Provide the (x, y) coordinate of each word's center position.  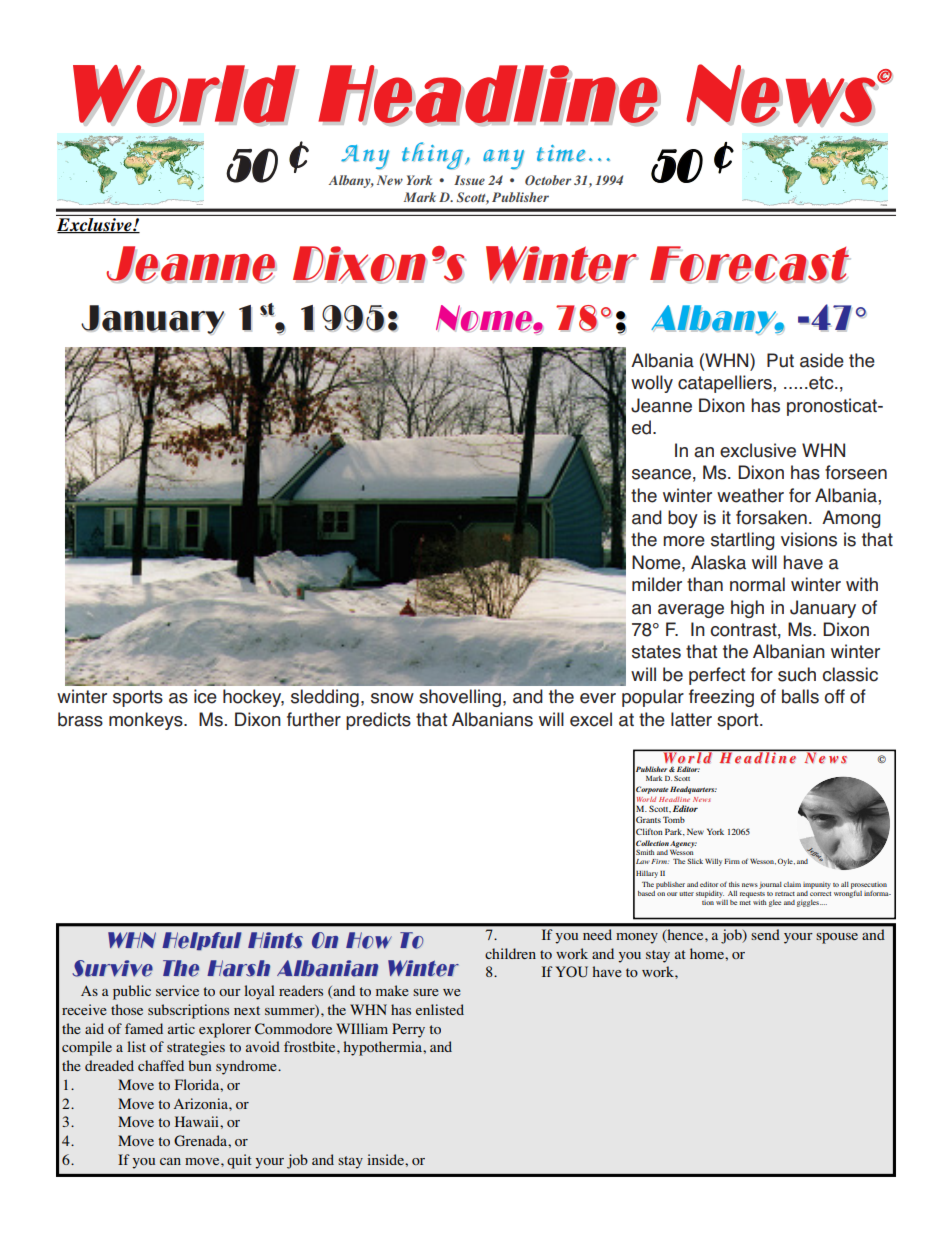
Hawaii (198, 1121)
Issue (469, 180)
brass (80, 719)
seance (661, 474)
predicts (378, 721)
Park (675, 832)
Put (780, 360)
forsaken (771, 517)
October (548, 180)
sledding (325, 698)
